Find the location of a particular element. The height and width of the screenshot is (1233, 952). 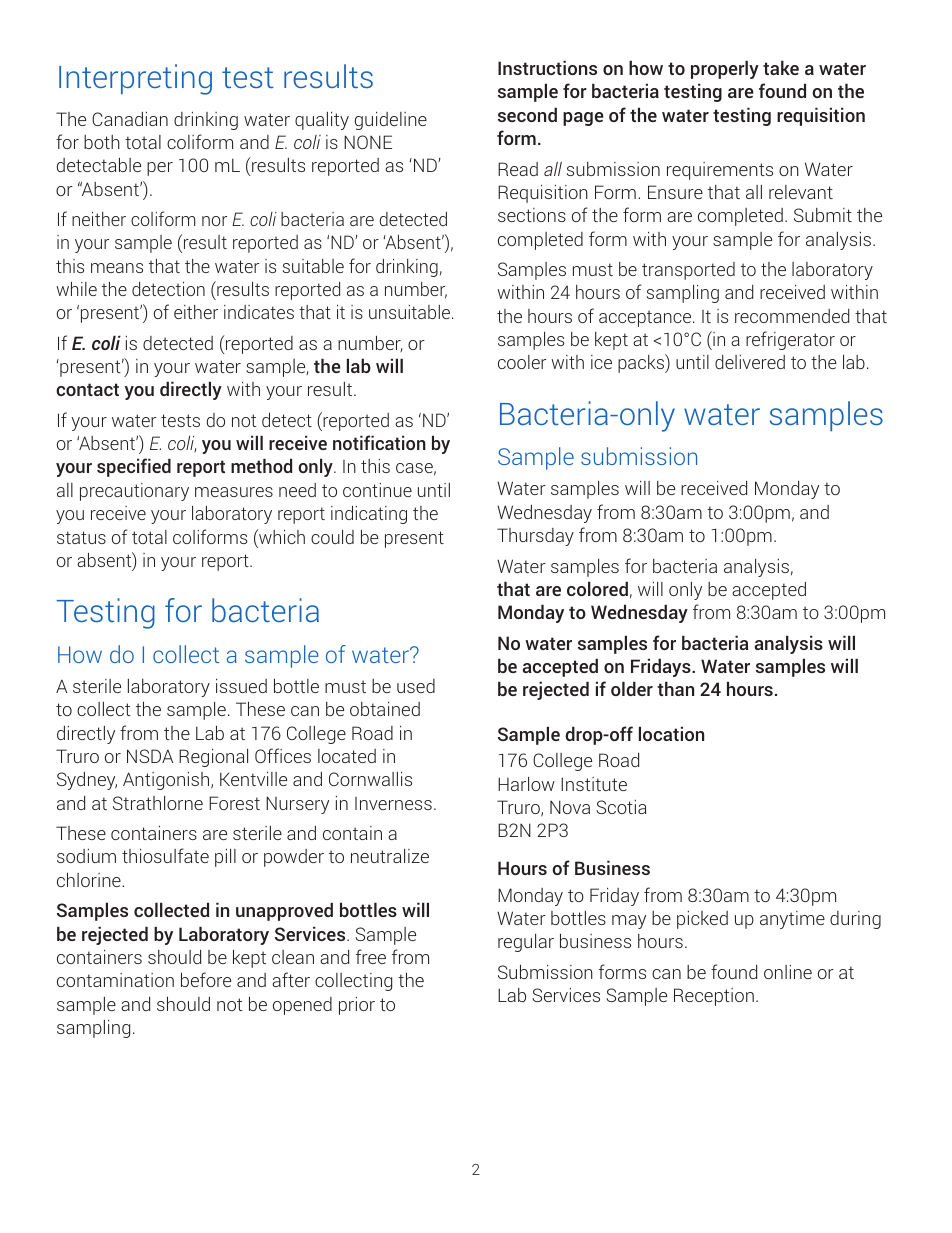

online is located at coordinates (788, 972).
